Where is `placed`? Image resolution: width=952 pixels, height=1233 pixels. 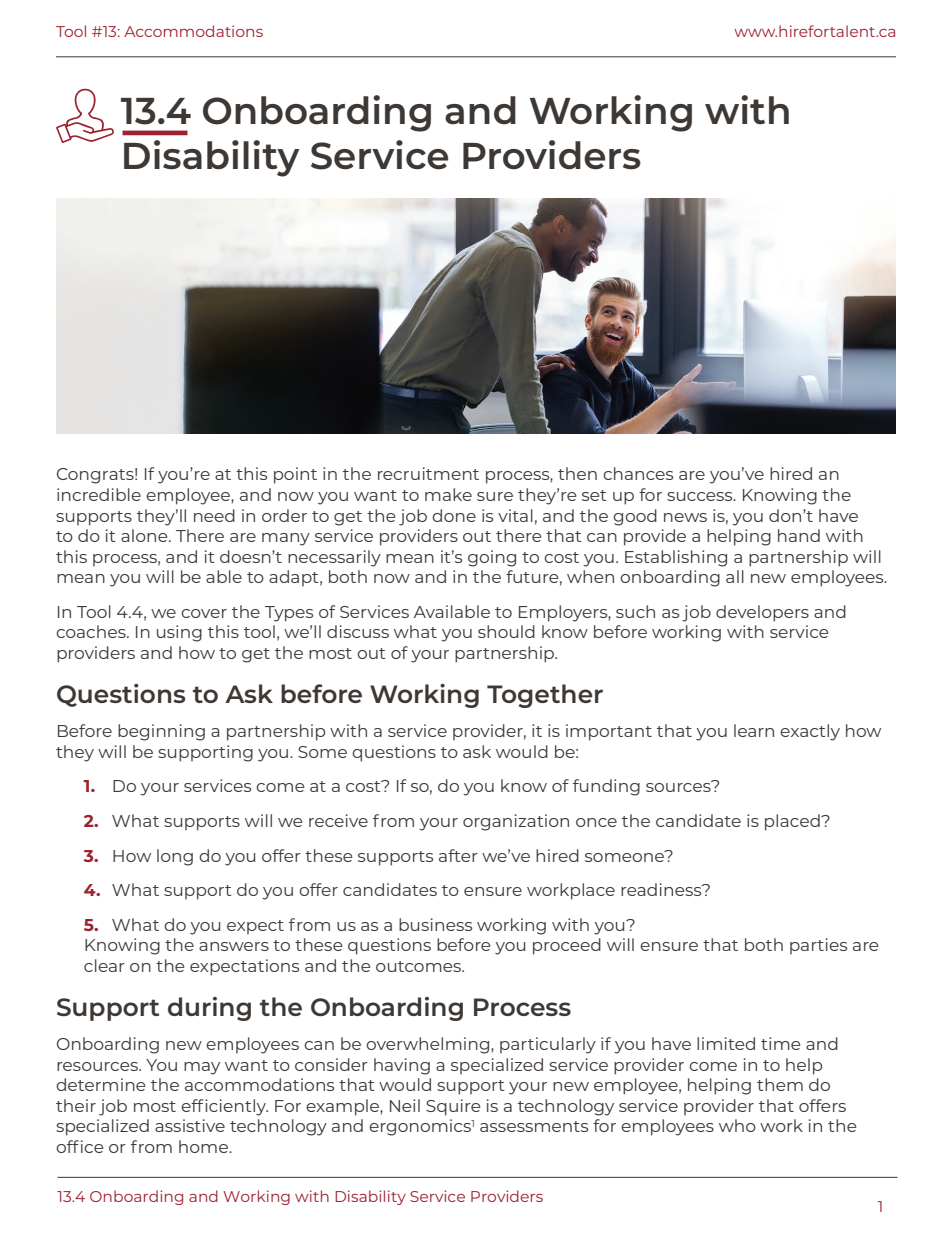 placed is located at coordinates (793, 822).
